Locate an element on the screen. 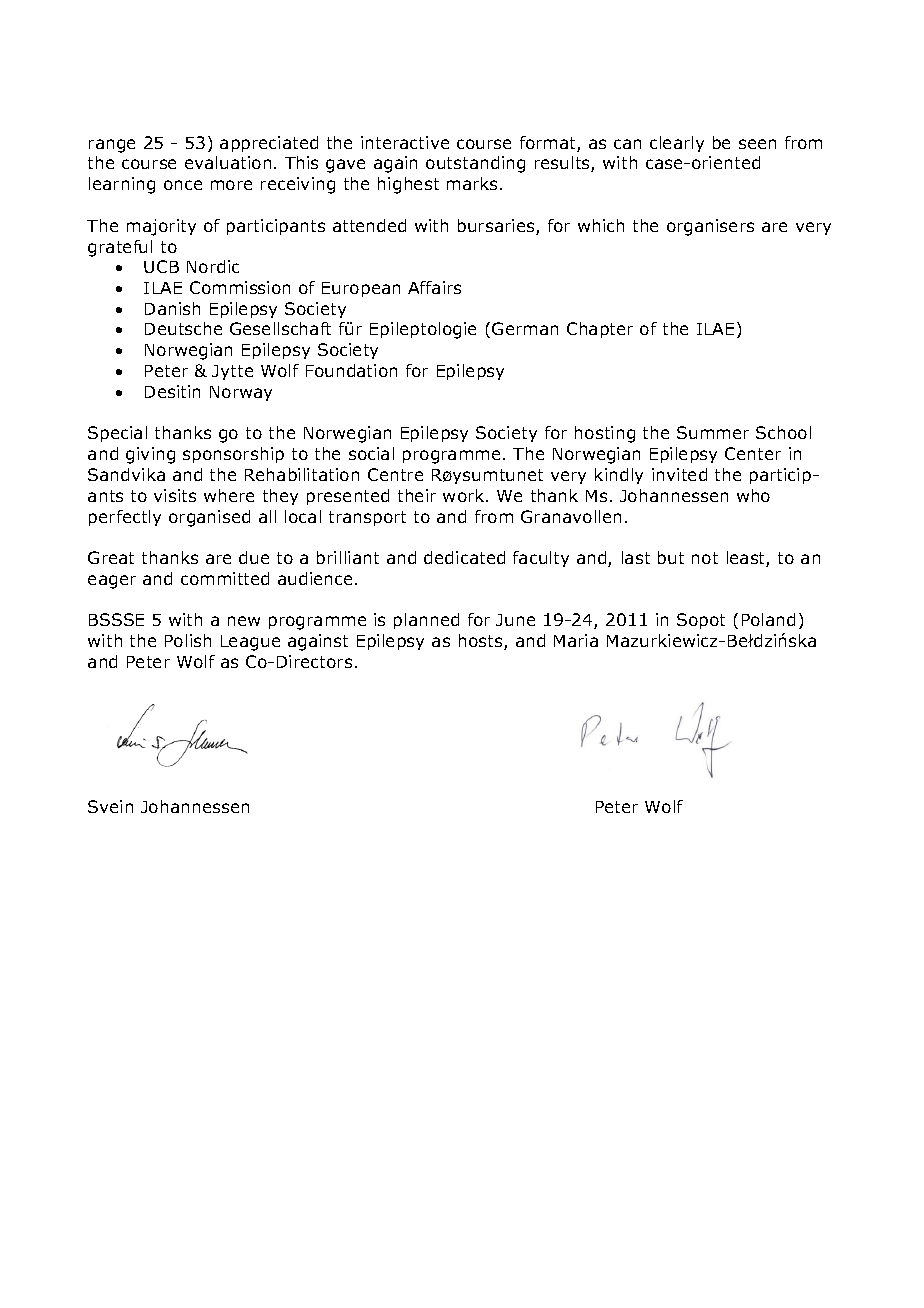  clearly is located at coordinates (677, 144).
